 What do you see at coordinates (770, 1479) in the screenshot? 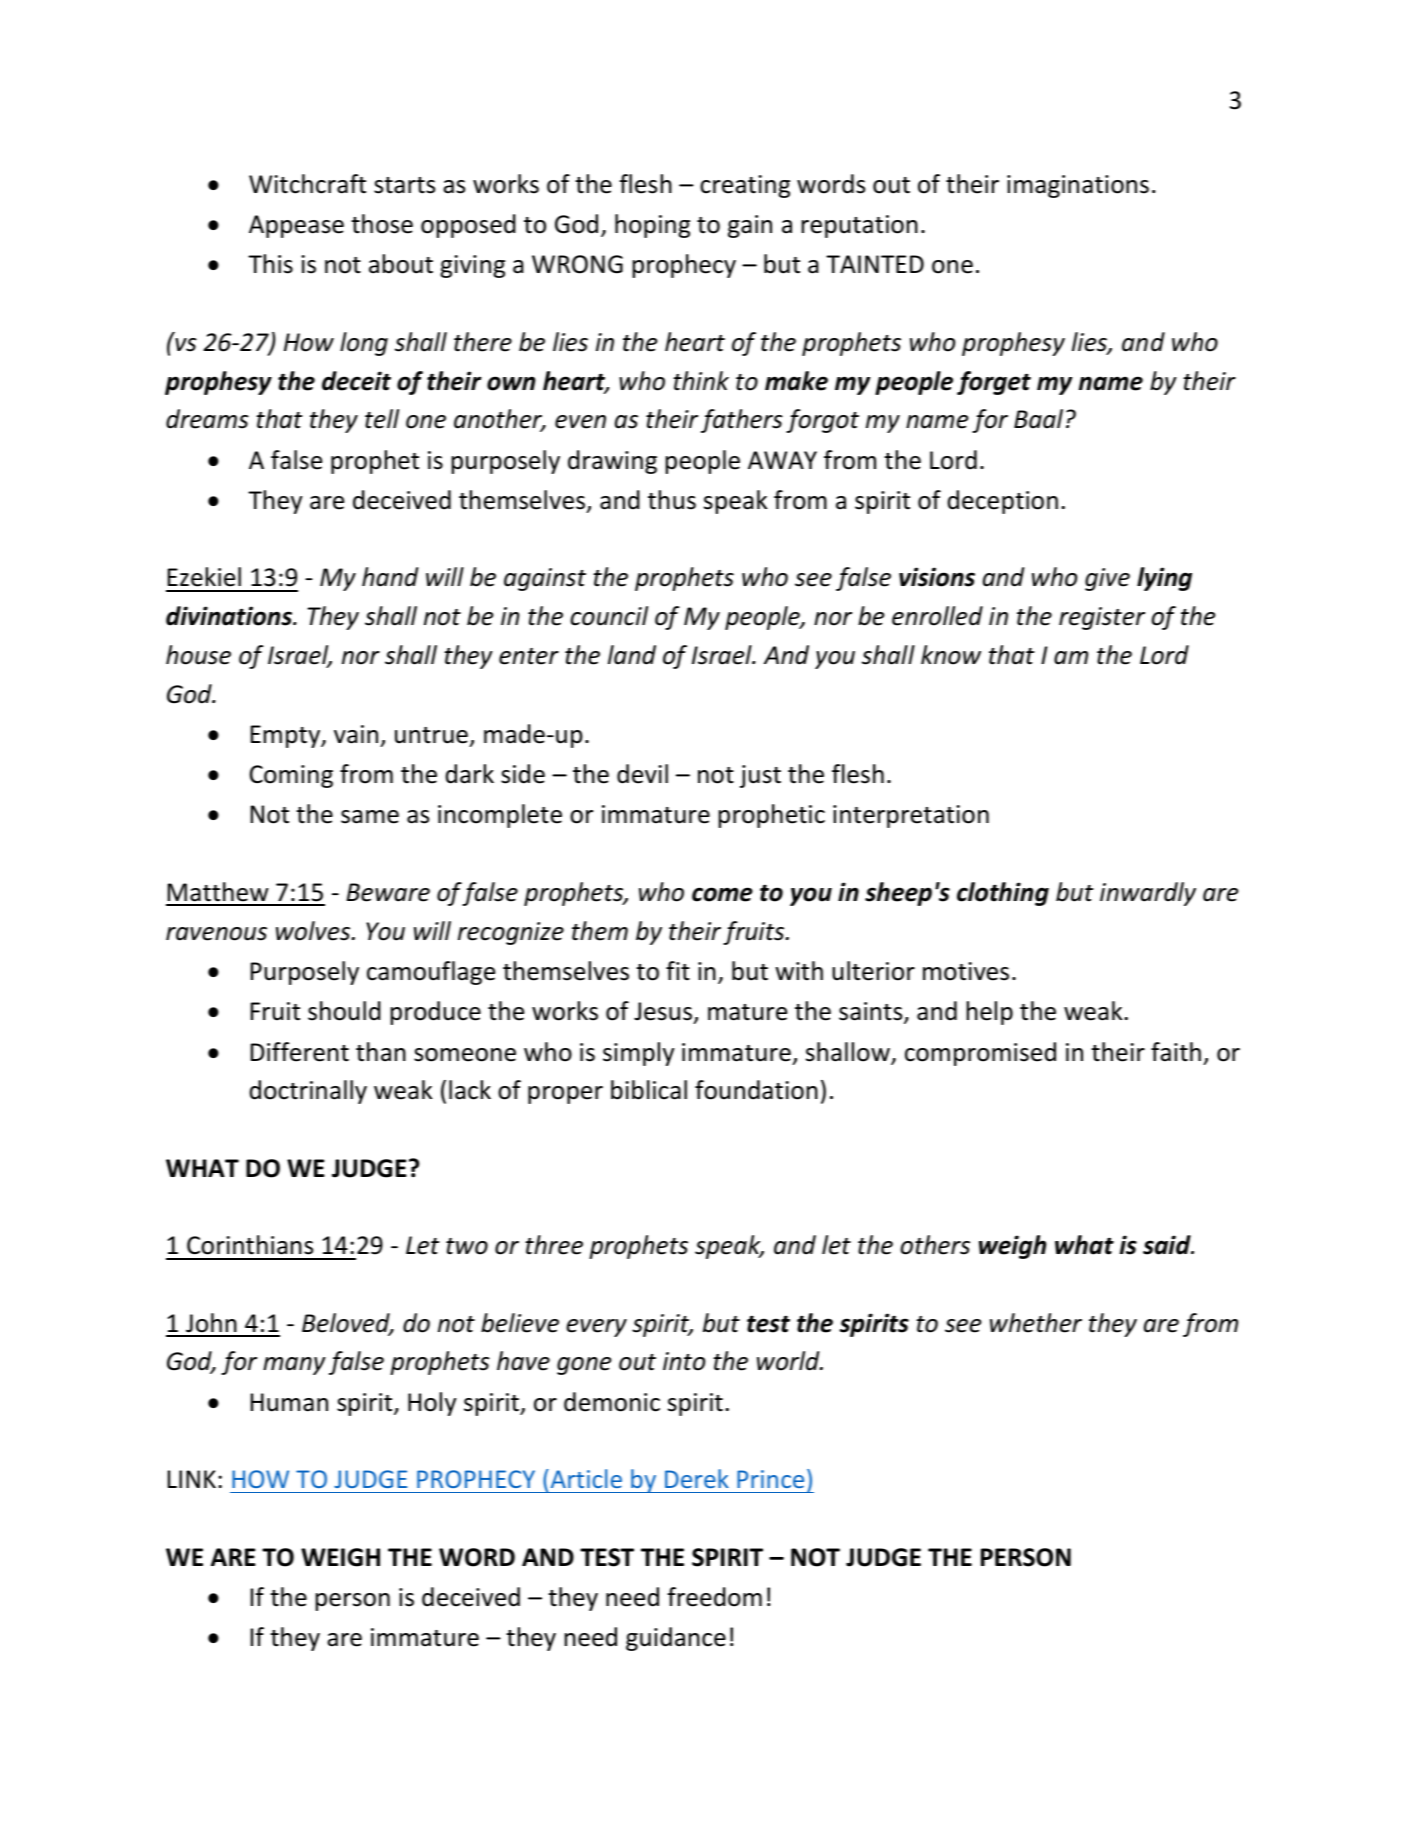
I see `Prince` at bounding box center [770, 1479].
